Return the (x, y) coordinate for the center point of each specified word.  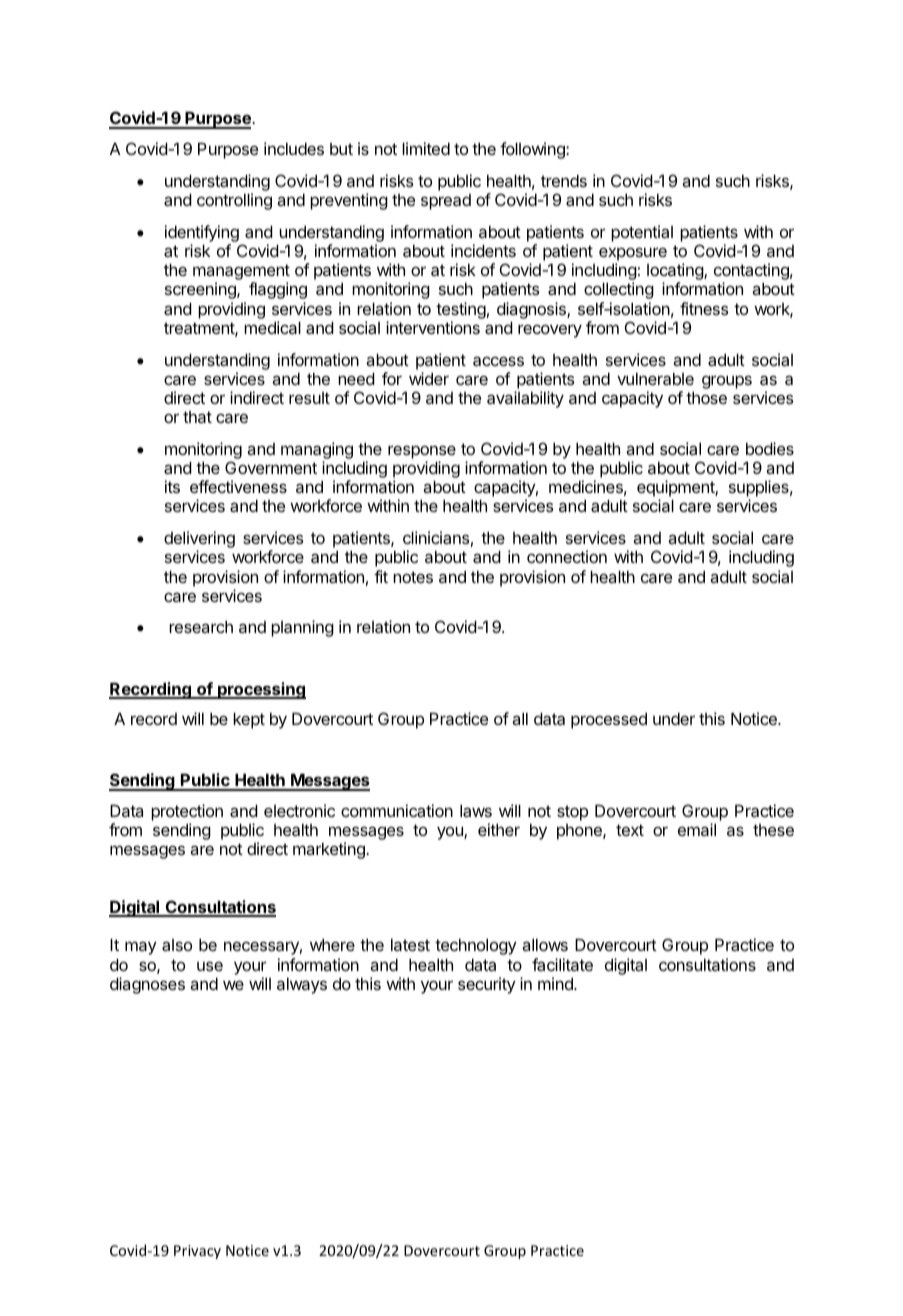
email (697, 829)
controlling (234, 201)
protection (187, 812)
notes (413, 577)
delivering (199, 541)
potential (642, 233)
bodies (770, 448)
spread (446, 202)
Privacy (197, 1252)
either (499, 829)
